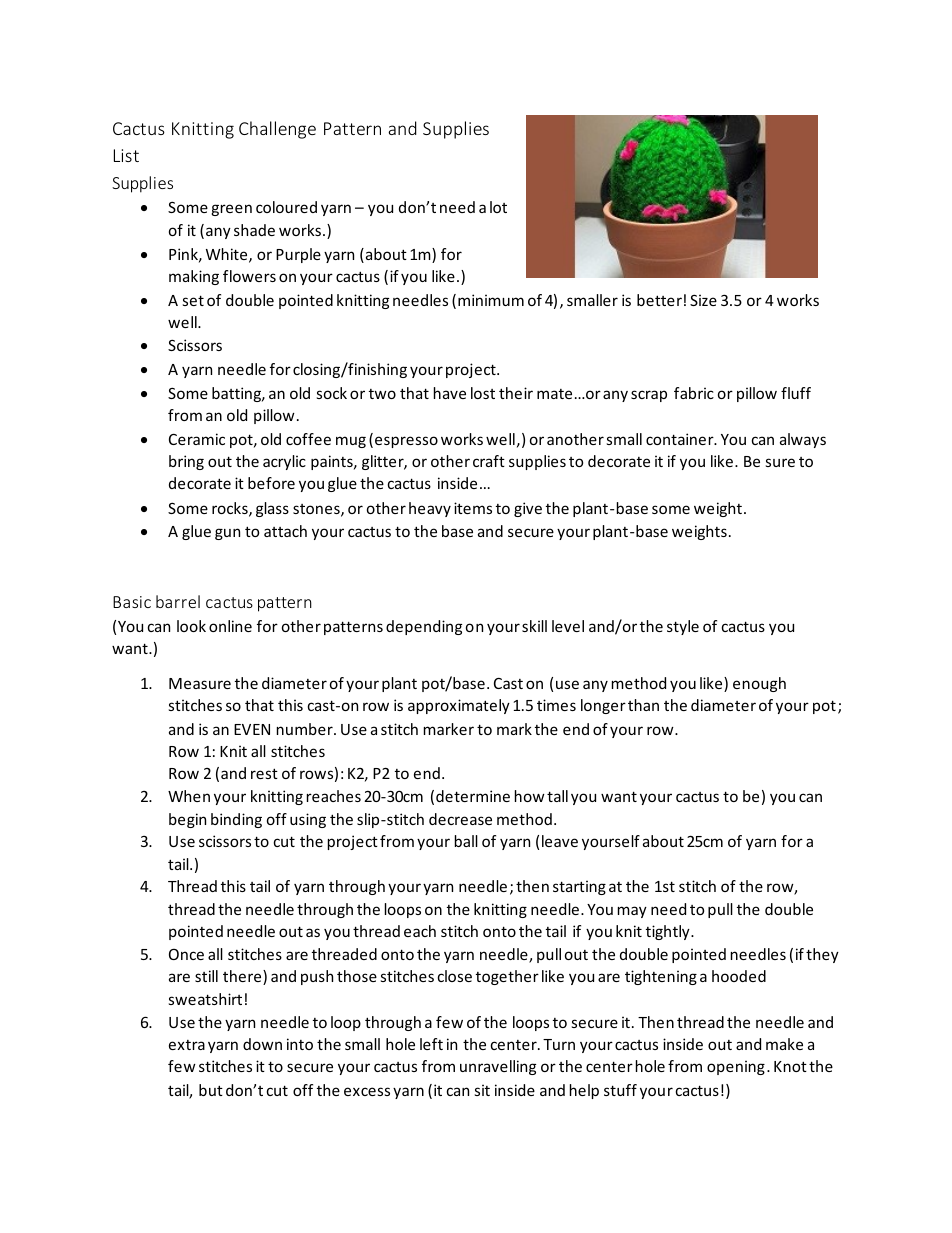 This page has height=1233, width=952. Describe the element at coordinates (186, 462) in the page. I see `bring` at that location.
